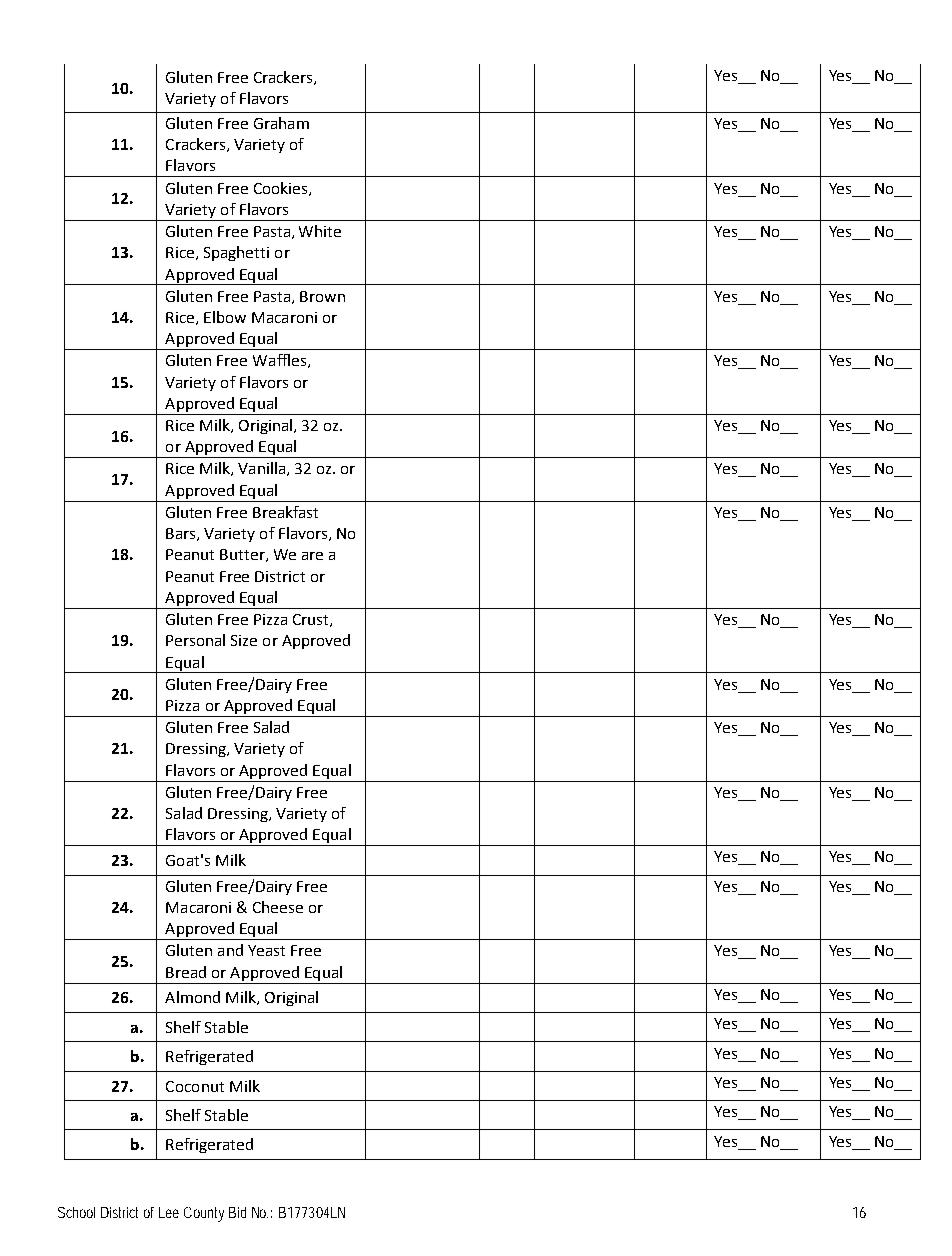  What do you see at coordinates (236, 253) in the image?
I see `Spaghetti` at bounding box center [236, 253].
